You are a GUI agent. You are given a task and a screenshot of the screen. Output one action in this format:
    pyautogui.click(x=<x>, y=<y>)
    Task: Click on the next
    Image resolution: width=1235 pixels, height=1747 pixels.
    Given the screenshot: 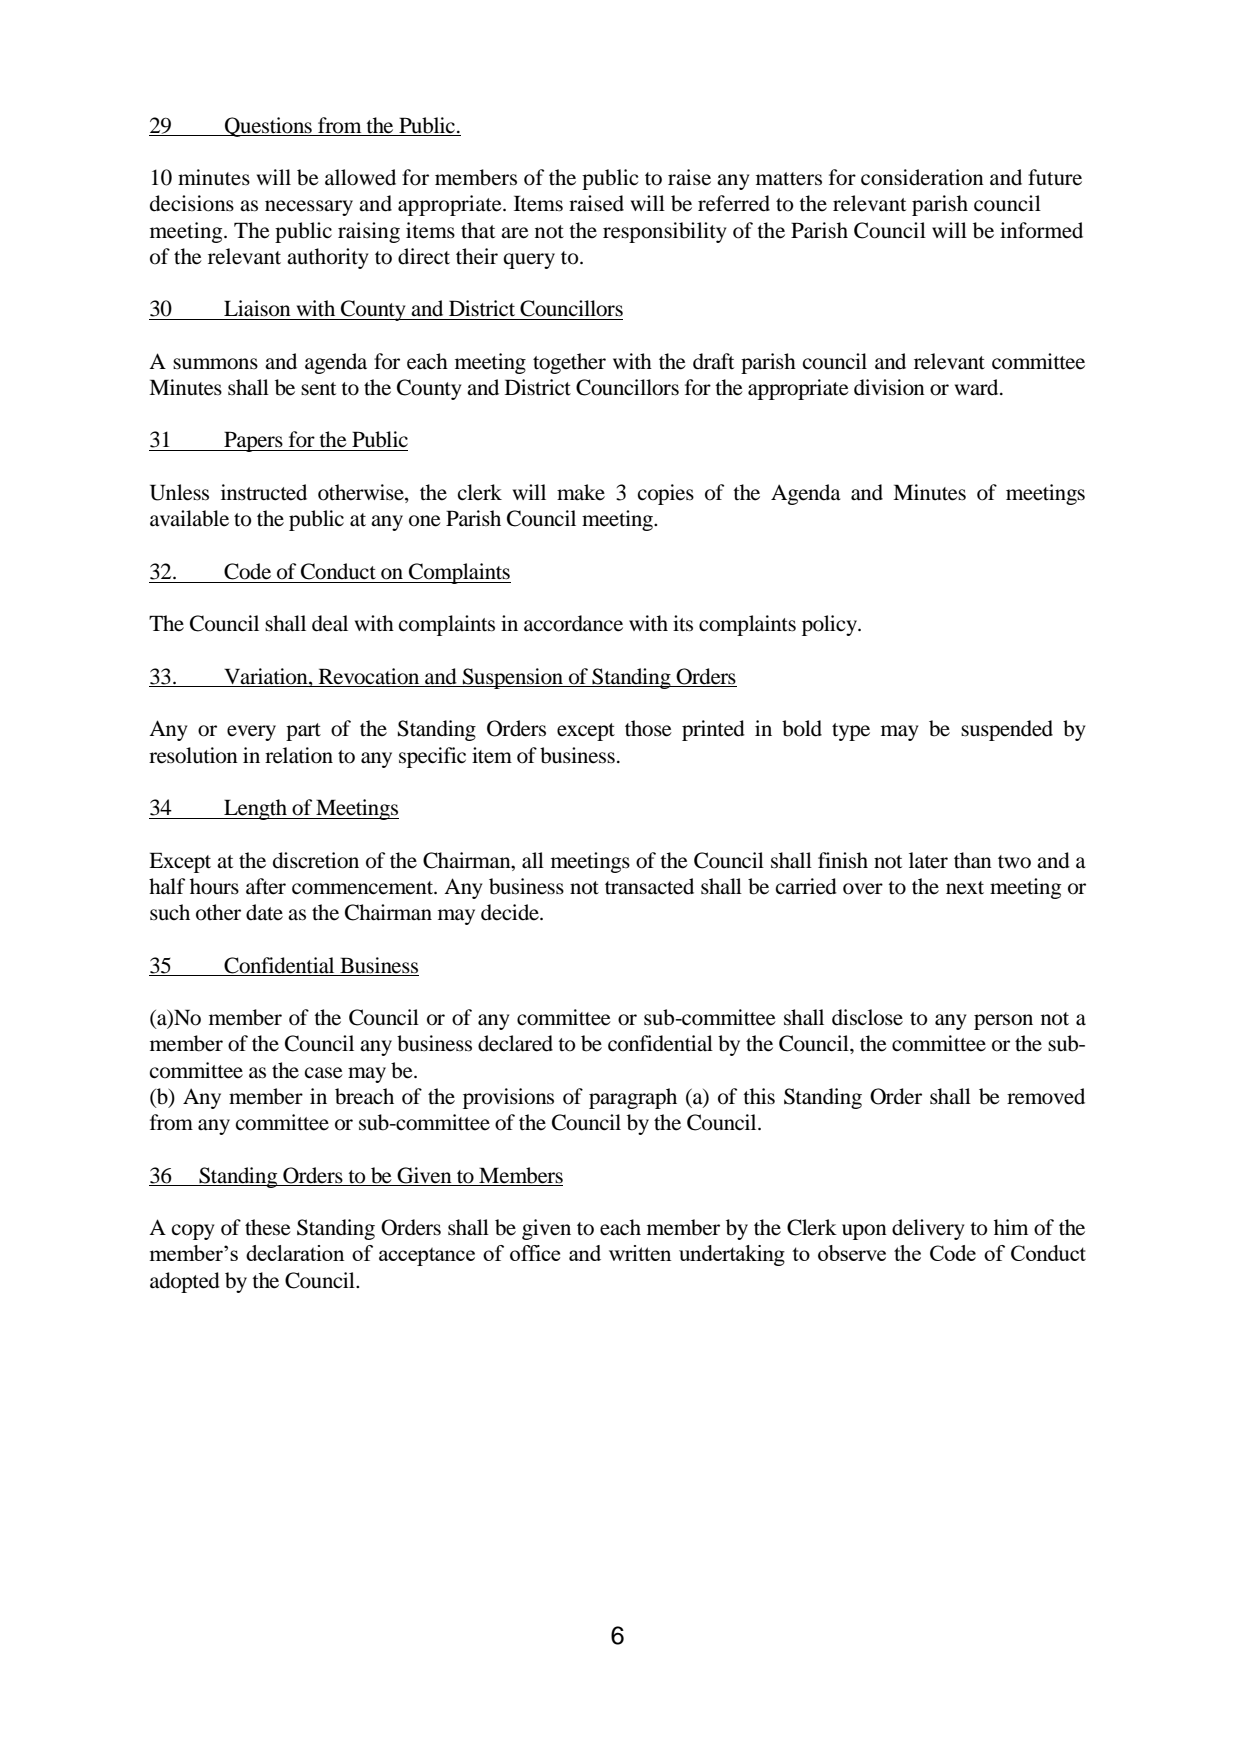 What is the action you would take?
    pyautogui.click(x=965, y=888)
